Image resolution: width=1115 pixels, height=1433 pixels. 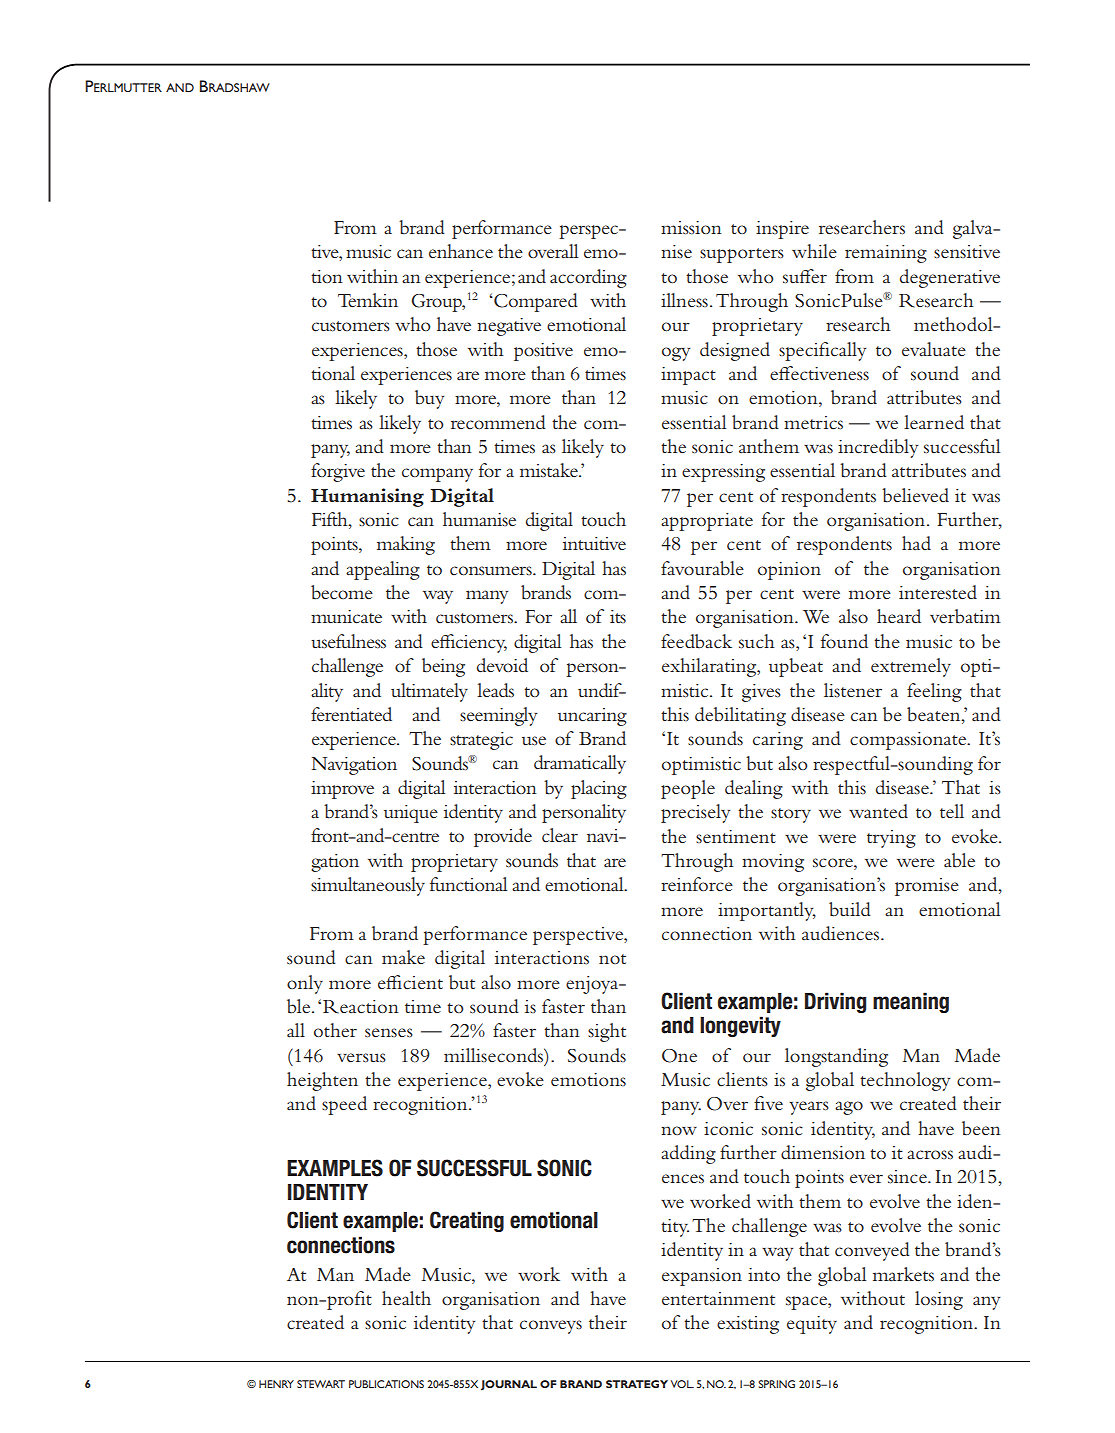 I want to click on wanted, so click(x=878, y=811).
